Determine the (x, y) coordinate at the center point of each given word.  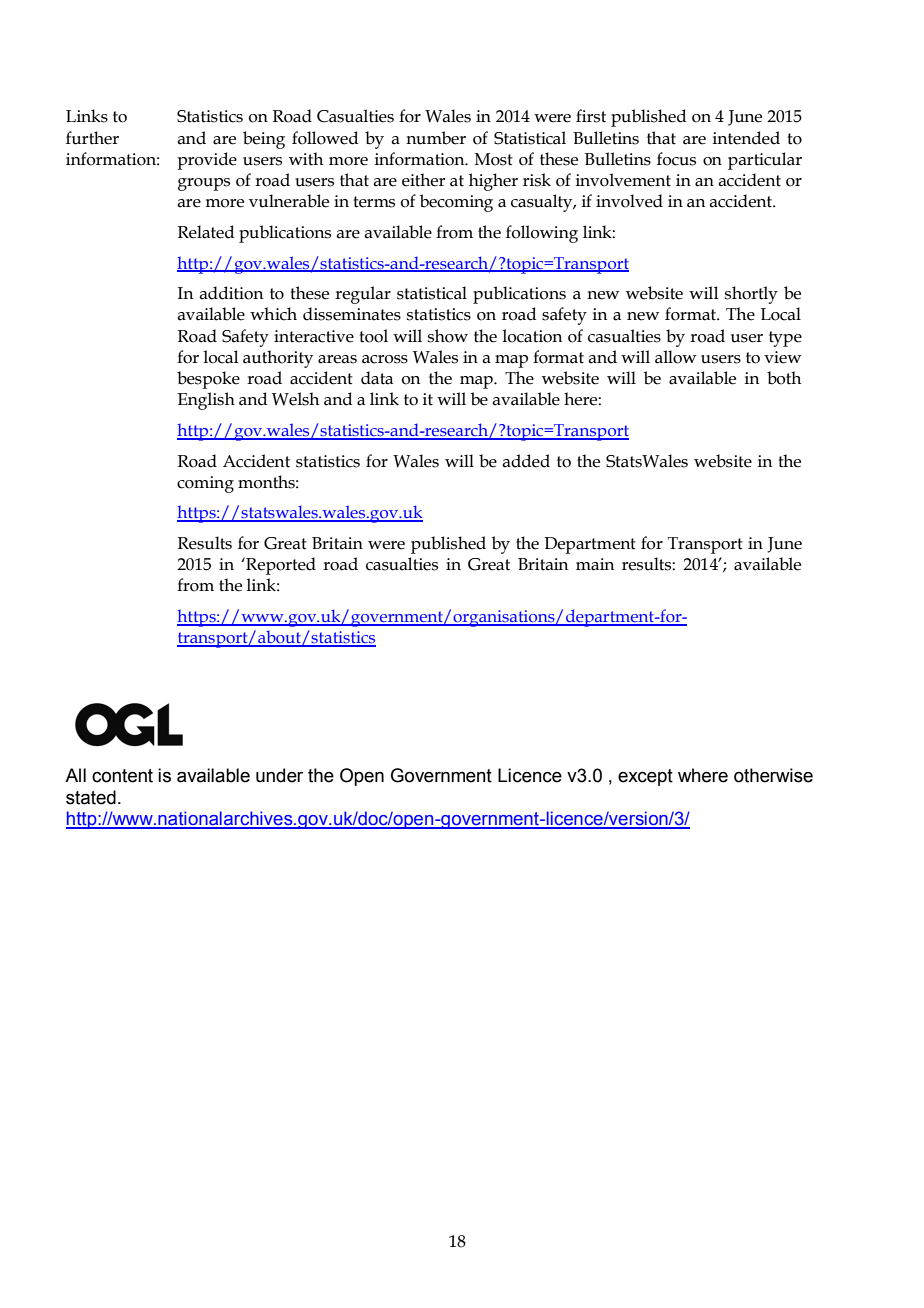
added (526, 461)
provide (207, 161)
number (436, 138)
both (784, 378)
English (206, 401)
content (122, 776)
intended (746, 138)
